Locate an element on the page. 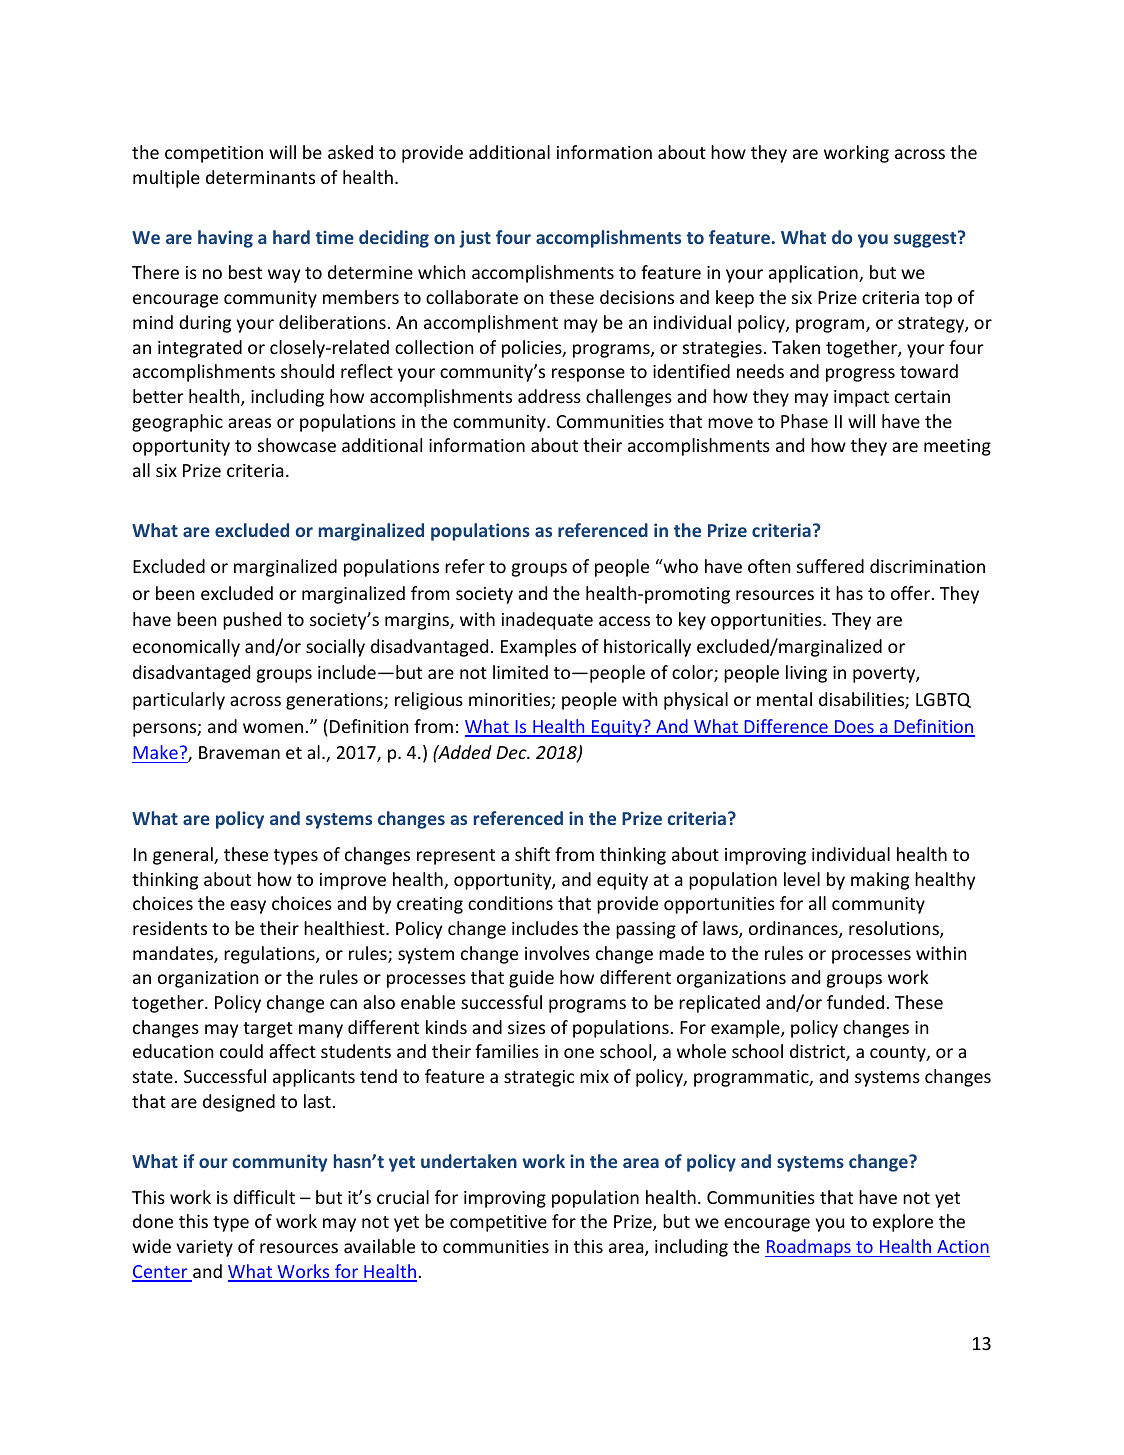 The image size is (1124, 1455). determinants is located at coordinates (260, 177).
